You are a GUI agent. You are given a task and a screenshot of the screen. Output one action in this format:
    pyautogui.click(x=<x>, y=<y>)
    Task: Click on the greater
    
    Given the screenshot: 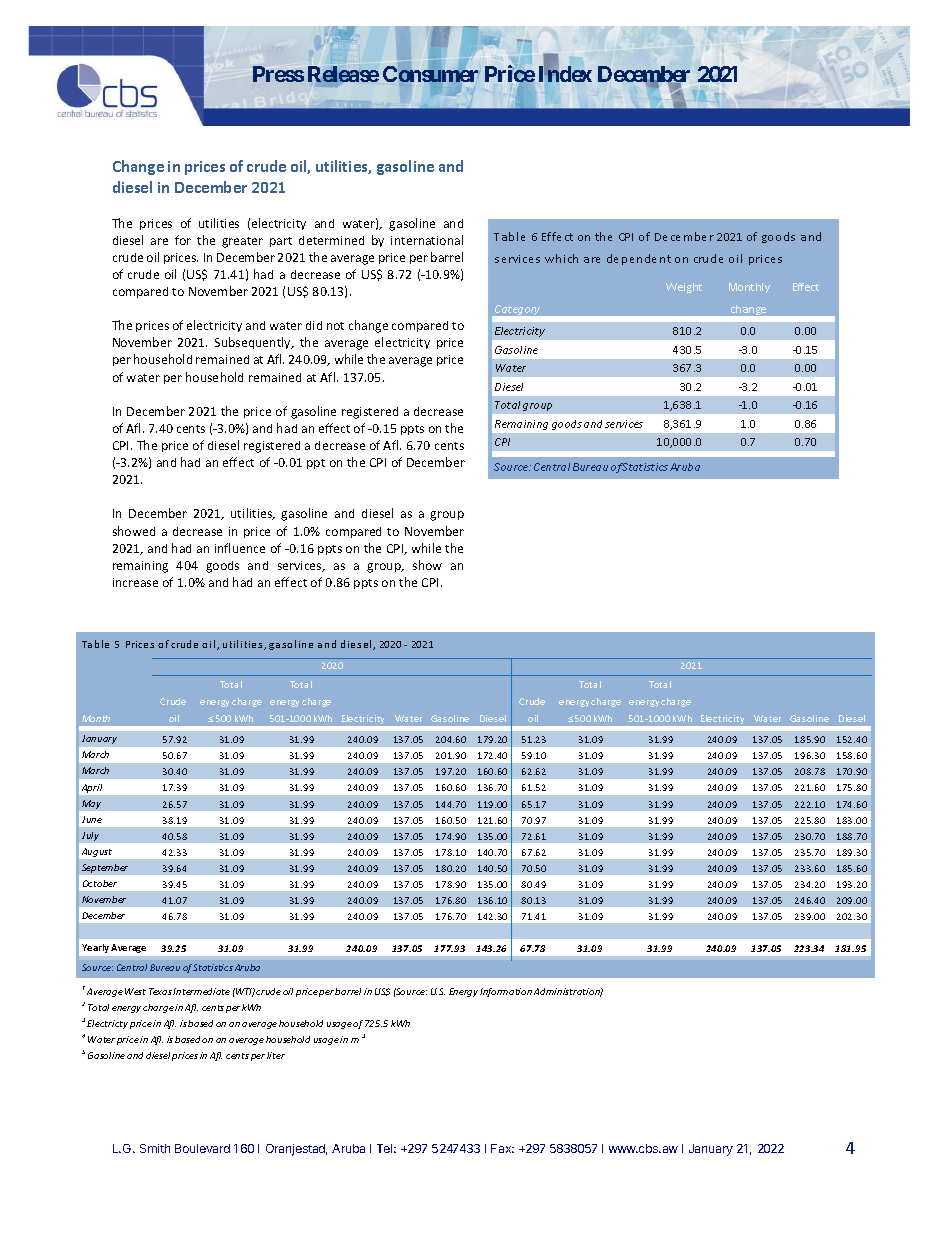 What is the action you would take?
    pyautogui.click(x=242, y=242)
